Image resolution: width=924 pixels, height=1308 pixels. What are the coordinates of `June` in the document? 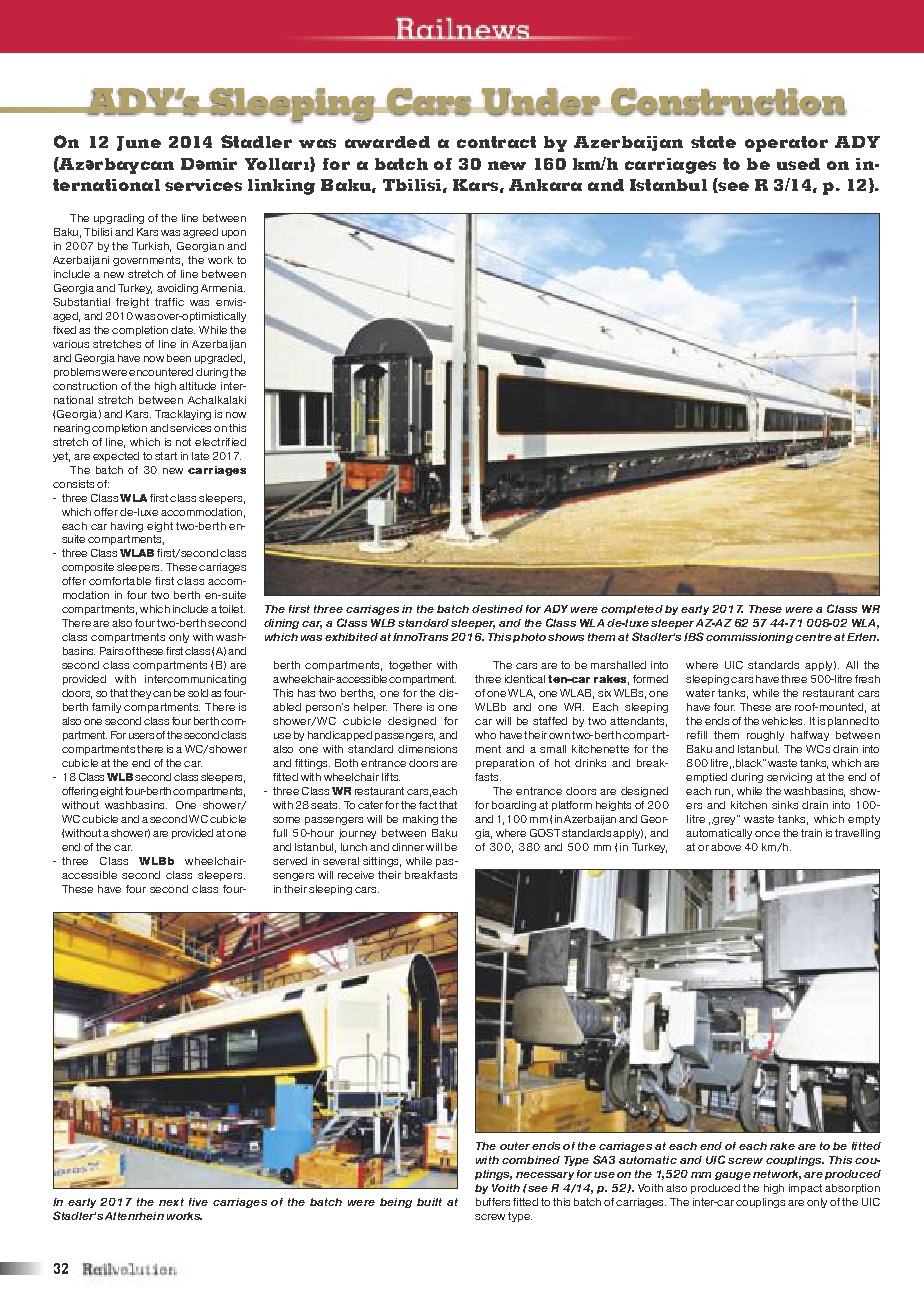 It's located at (139, 143).
